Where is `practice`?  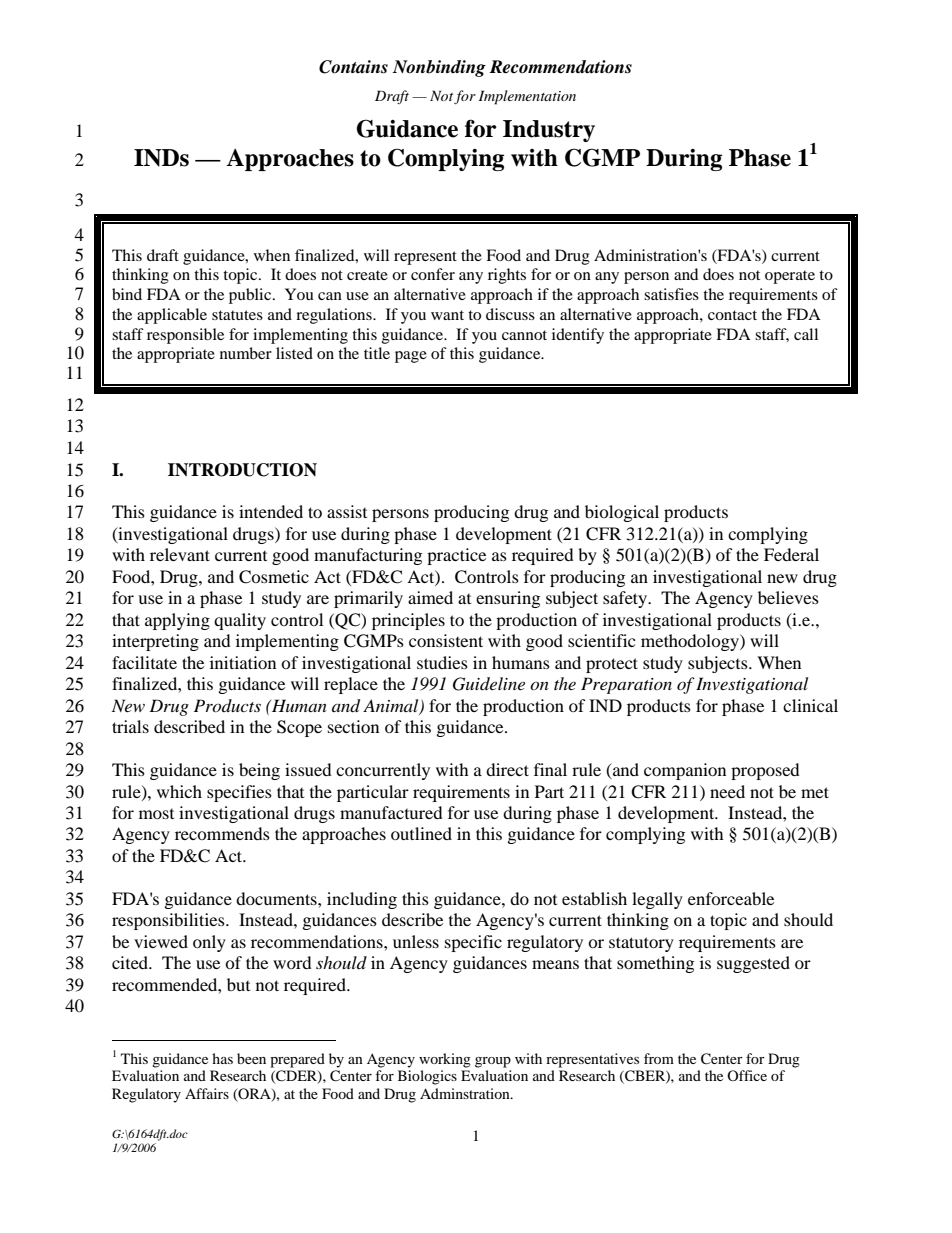
practice is located at coordinates (456, 556).
